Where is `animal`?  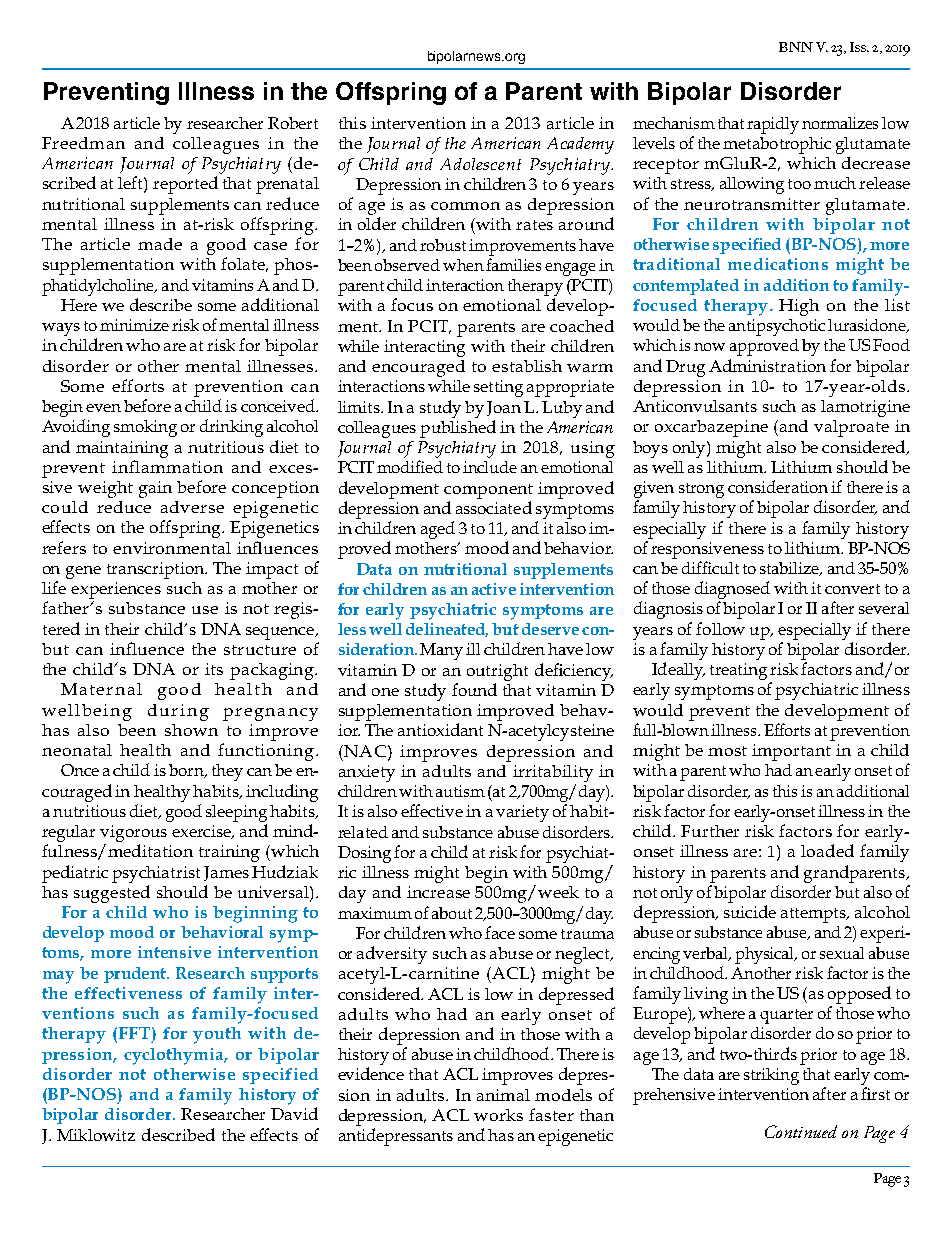 animal is located at coordinates (503, 1095).
